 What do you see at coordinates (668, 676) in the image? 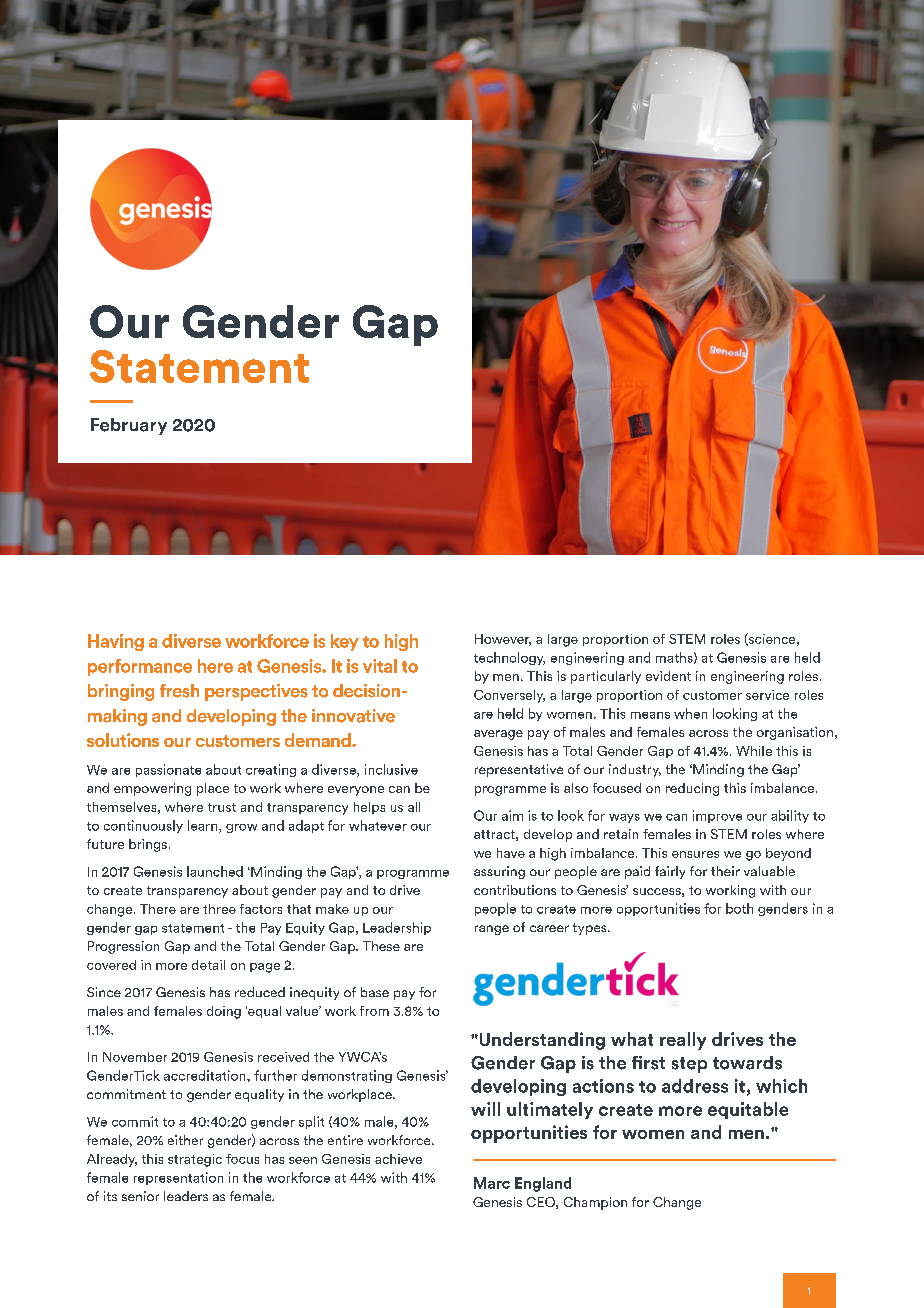
I see `evident` at bounding box center [668, 676].
